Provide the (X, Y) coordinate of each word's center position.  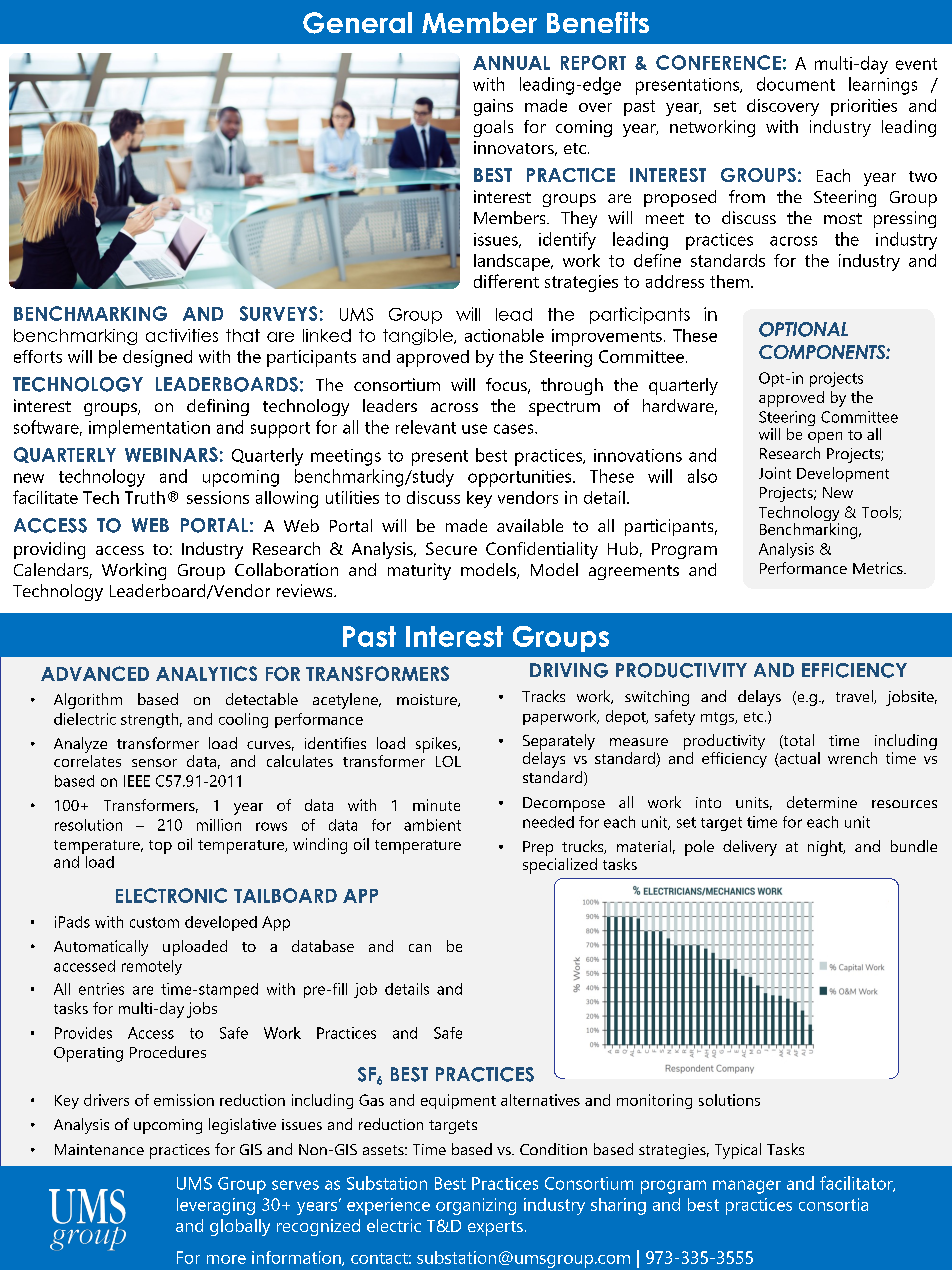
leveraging (216, 1206)
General (357, 23)
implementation (149, 429)
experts (495, 1228)
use (474, 429)
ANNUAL (511, 63)
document (796, 84)
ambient (432, 825)
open (825, 437)
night (826, 848)
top (160, 847)
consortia (833, 1204)
